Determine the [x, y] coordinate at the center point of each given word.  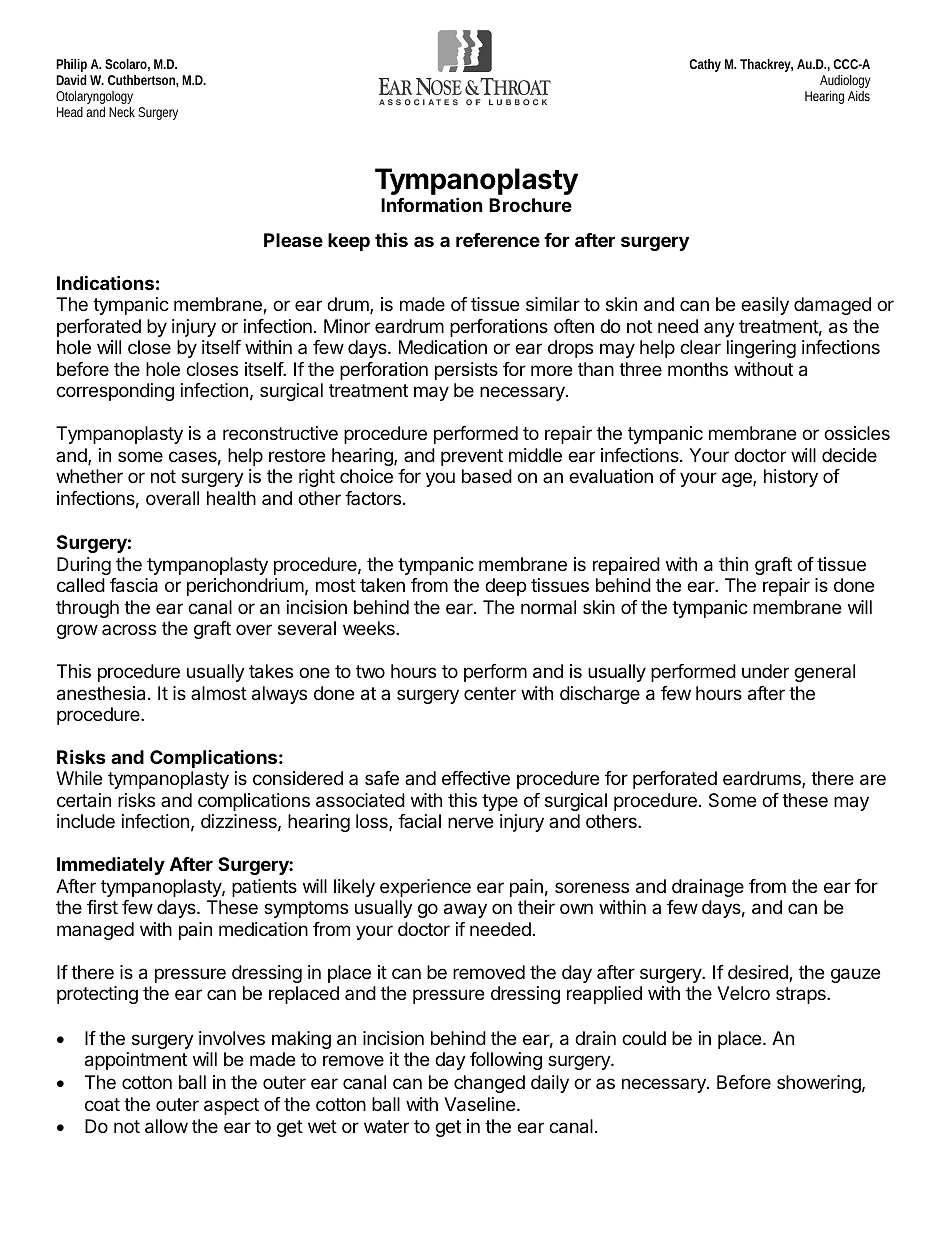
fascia [134, 585]
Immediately [111, 865]
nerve [470, 822]
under [765, 671]
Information [432, 204]
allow [166, 1126]
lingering [761, 349]
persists [466, 371]
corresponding [115, 392]
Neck [122, 112]
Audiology [845, 81]
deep [505, 587]
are [873, 780]
